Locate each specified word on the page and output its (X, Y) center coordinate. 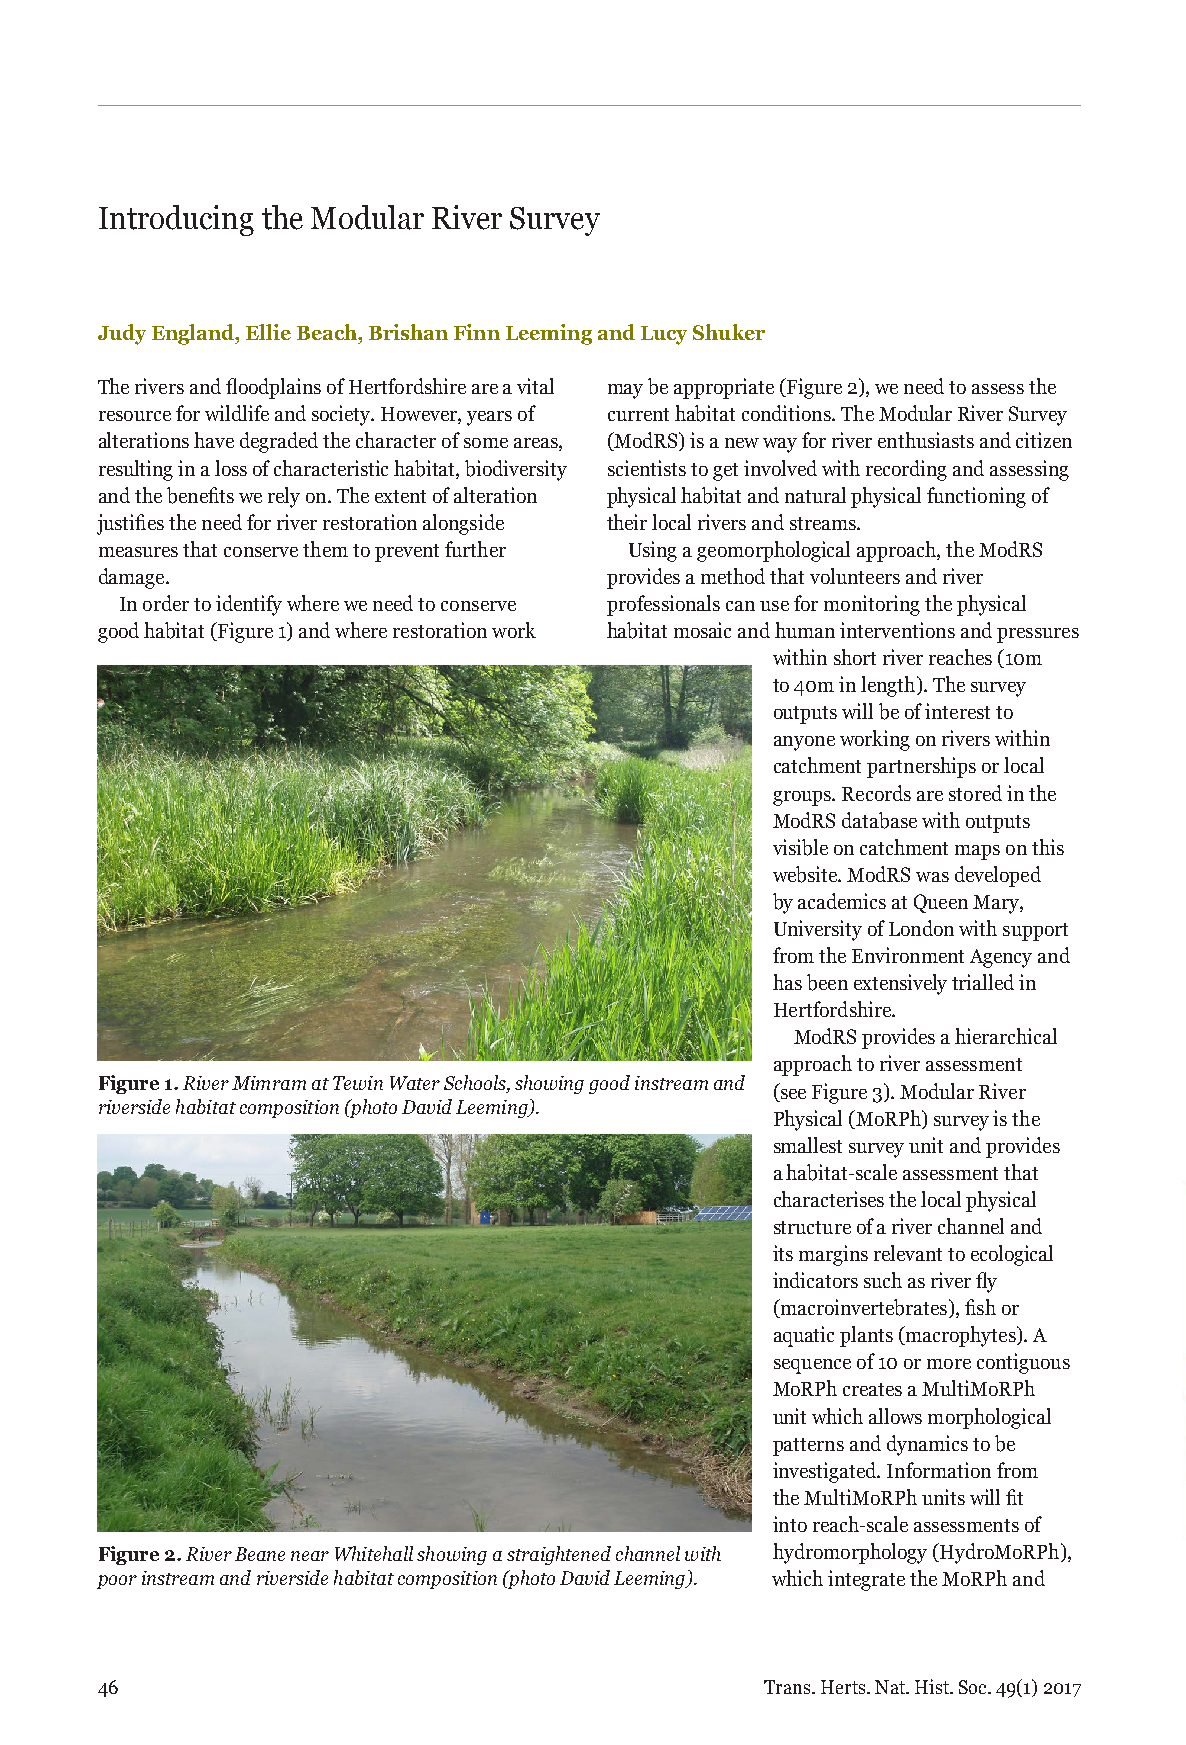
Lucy (664, 335)
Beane (260, 1554)
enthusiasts (926, 440)
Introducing (176, 220)
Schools (476, 1084)
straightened (559, 1555)
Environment (908, 955)
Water (415, 1083)
